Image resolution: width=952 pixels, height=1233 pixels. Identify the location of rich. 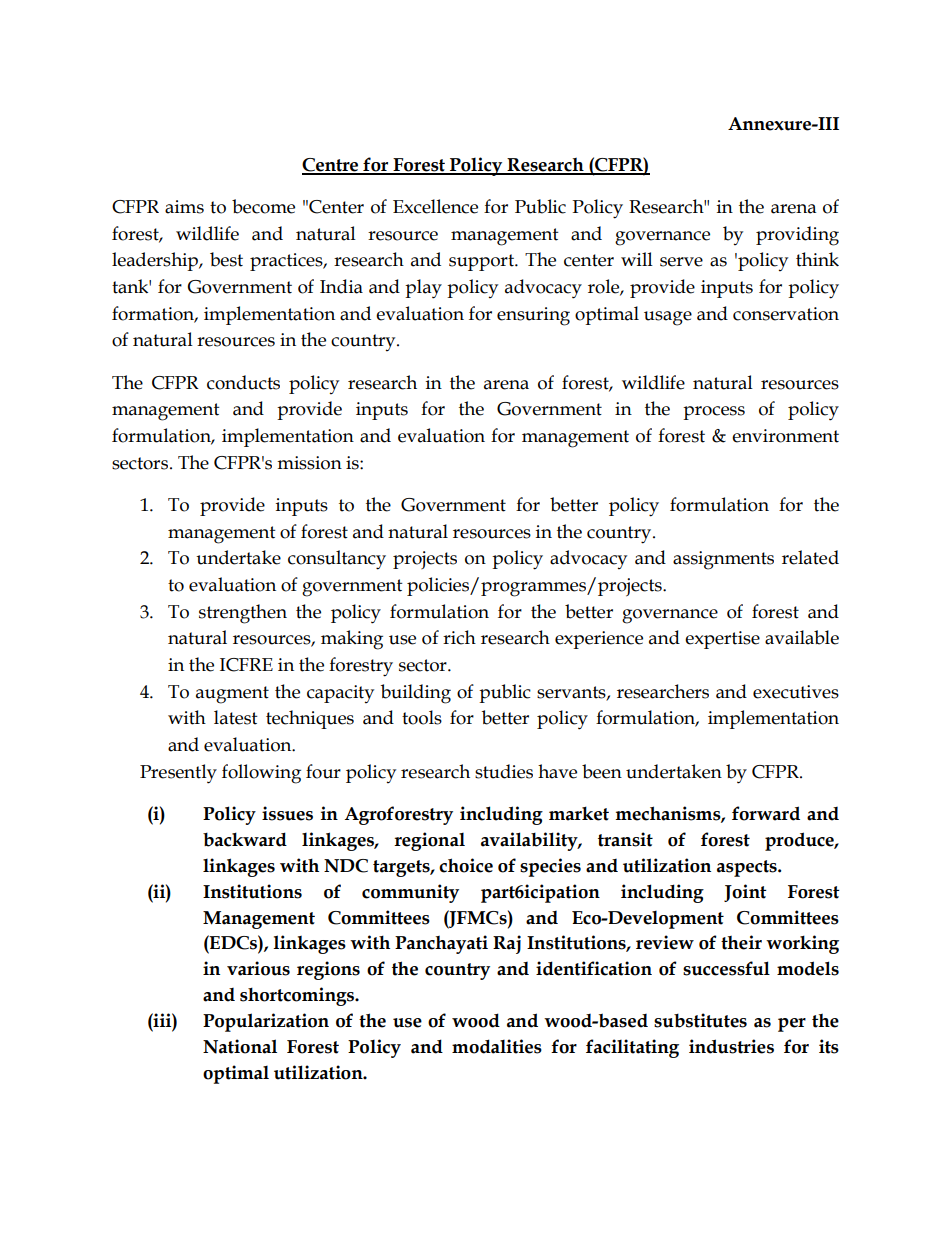
(459, 637).
